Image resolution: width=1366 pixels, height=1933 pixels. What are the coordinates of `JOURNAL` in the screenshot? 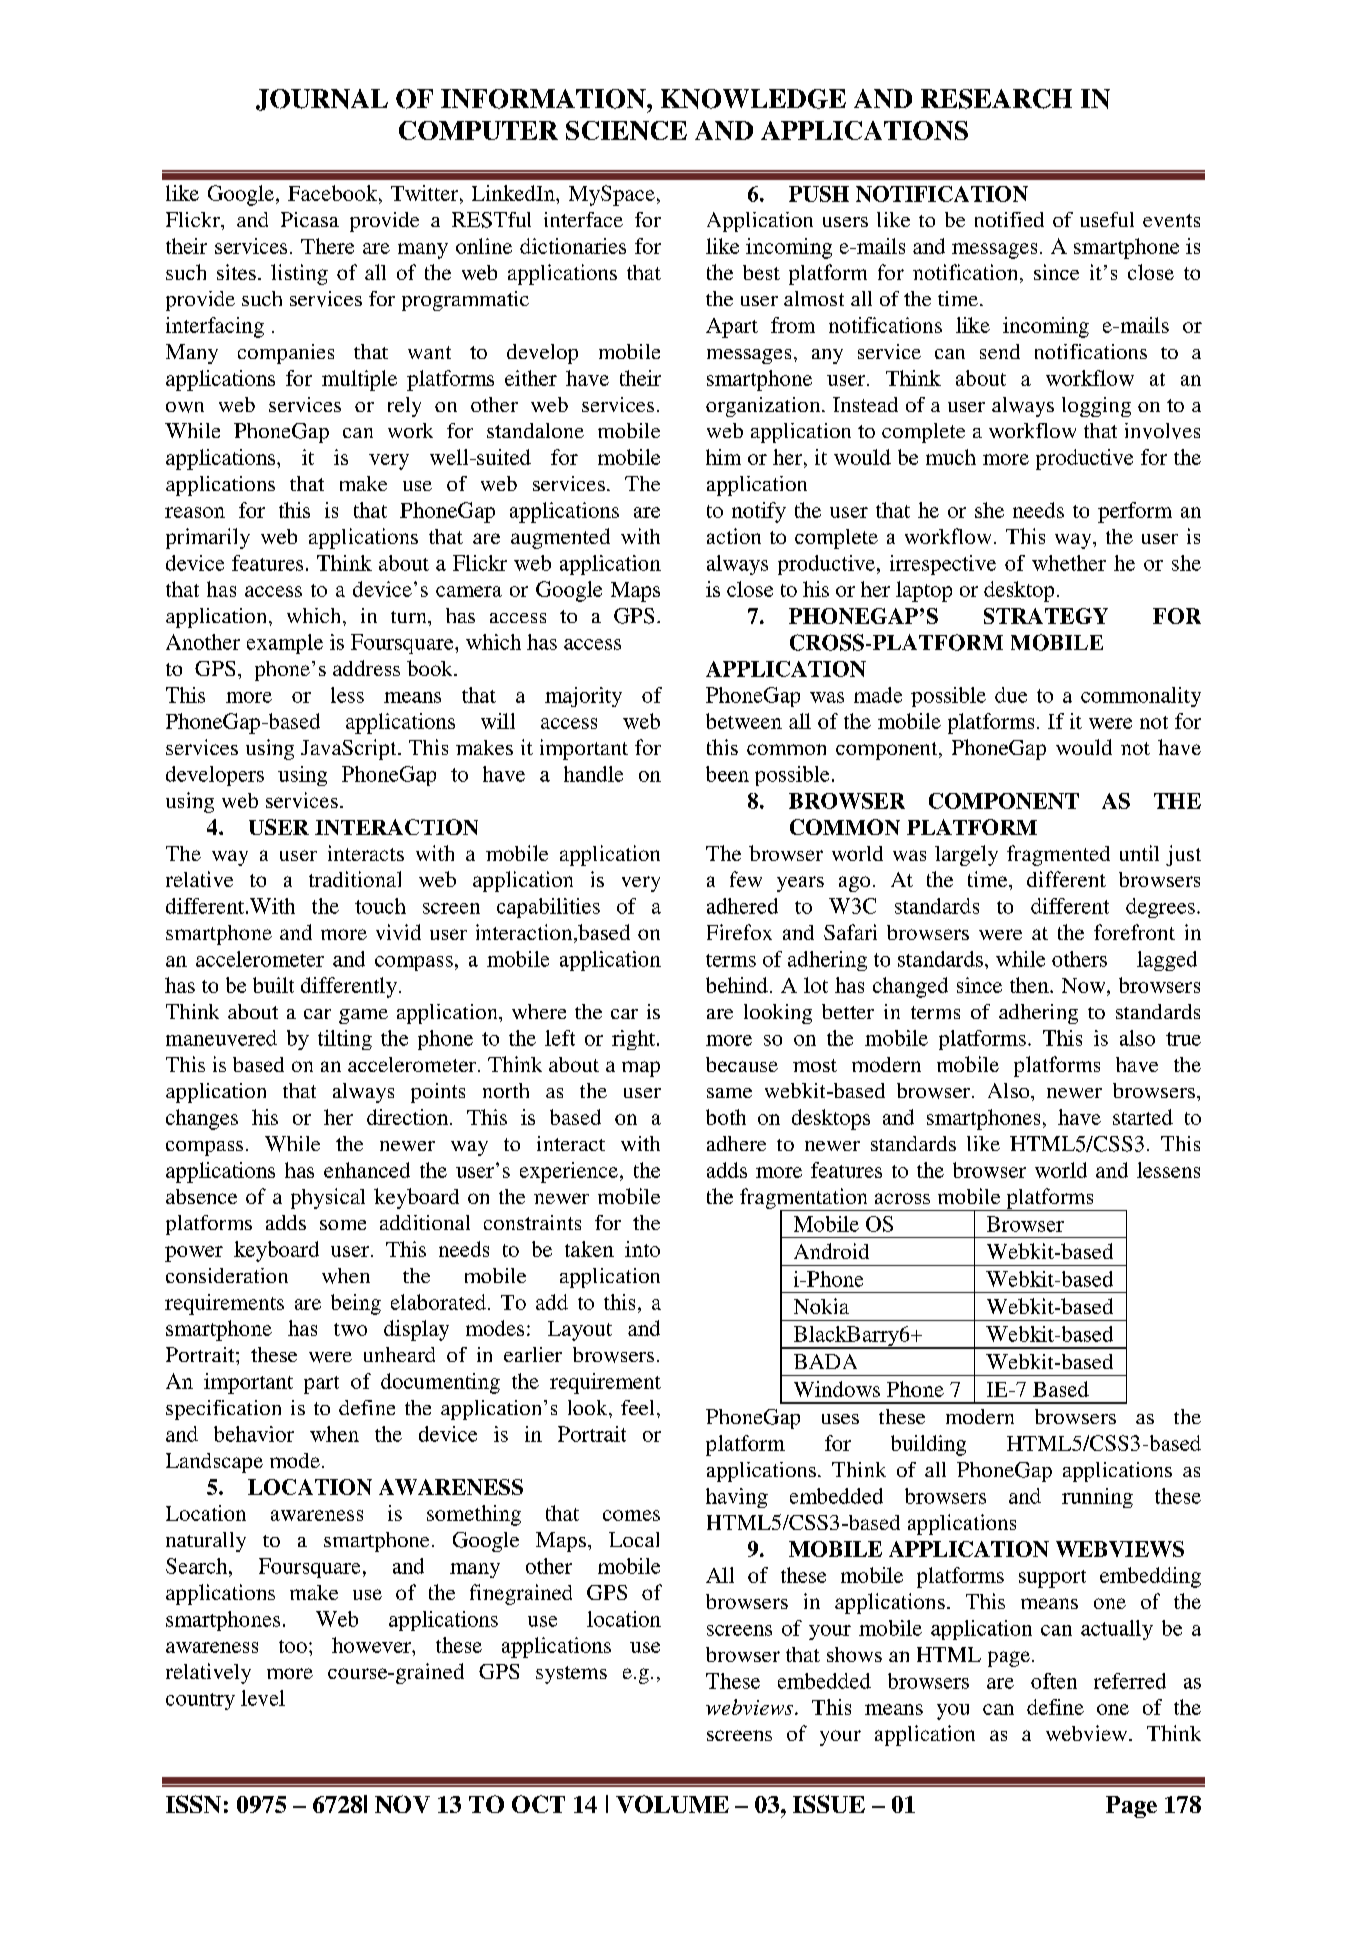 It's located at (322, 100).
